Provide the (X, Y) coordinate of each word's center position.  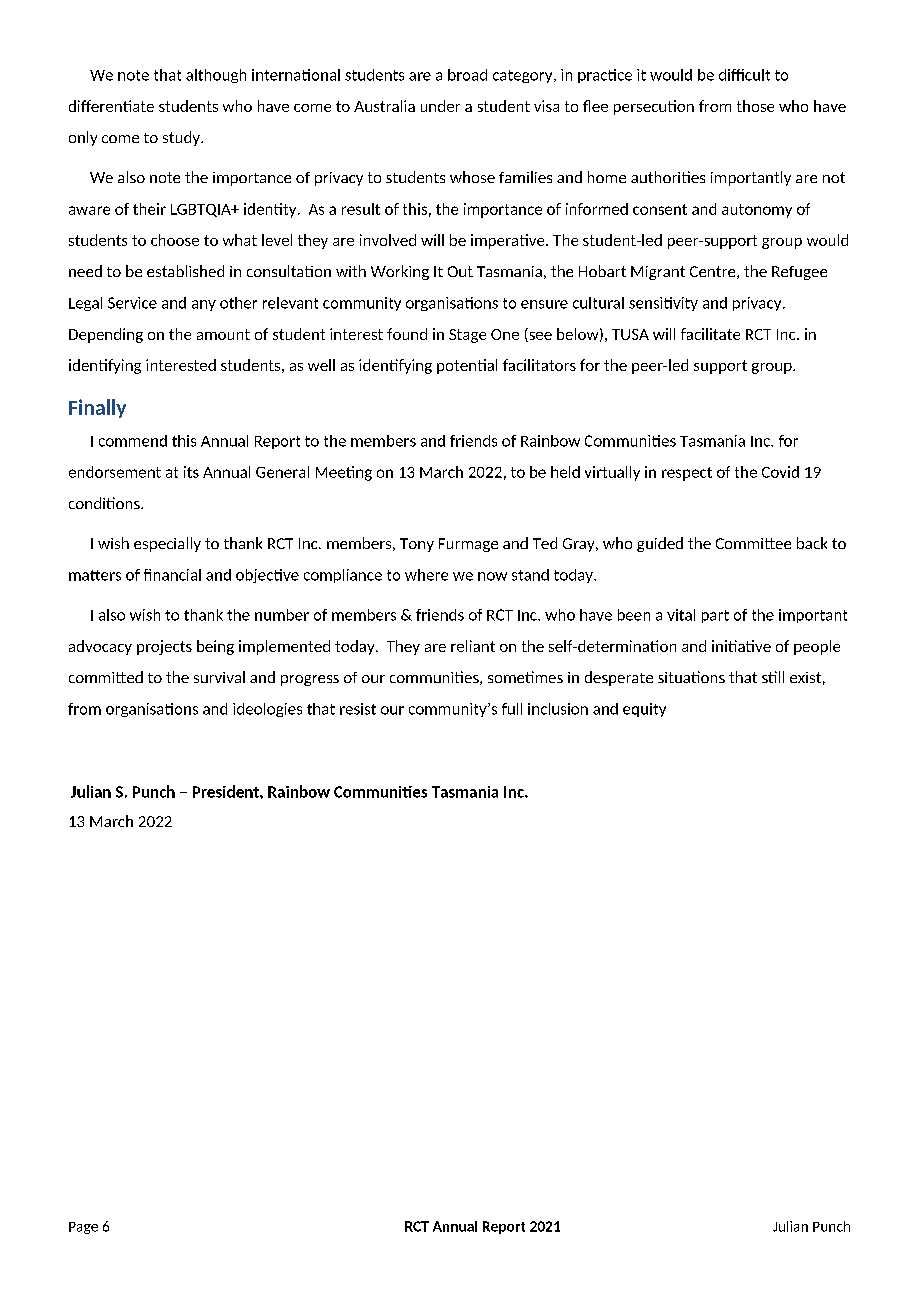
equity (644, 710)
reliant (473, 646)
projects (164, 647)
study (182, 138)
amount (223, 334)
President (227, 791)
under (440, 106)
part (715, 616)
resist (358, 709)
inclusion (558, 709)
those (755, 106)
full (512, 709)
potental (467, 366)
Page (83, 1228)
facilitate (710, 334)
